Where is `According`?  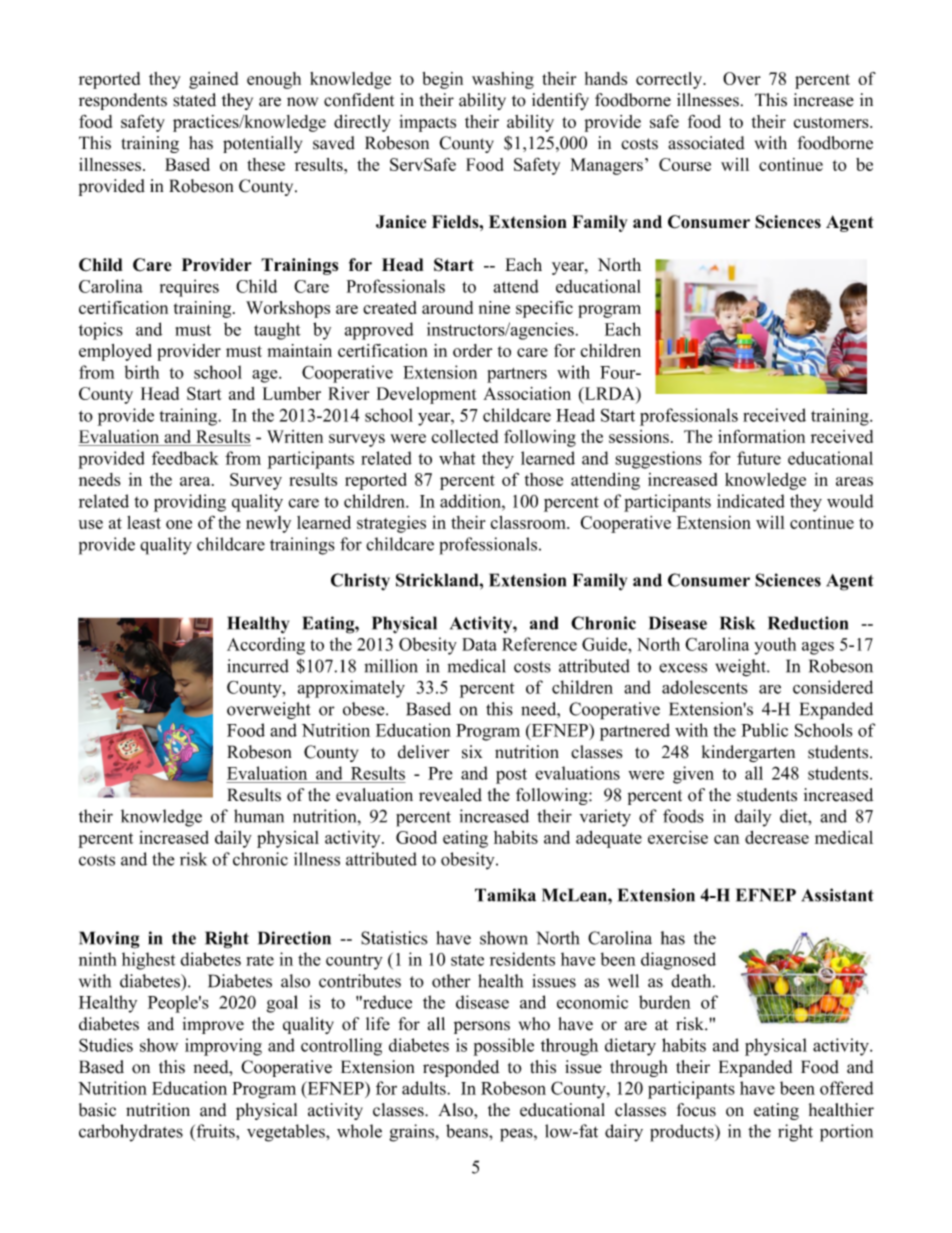
According is located at coordinates (266, 646).
